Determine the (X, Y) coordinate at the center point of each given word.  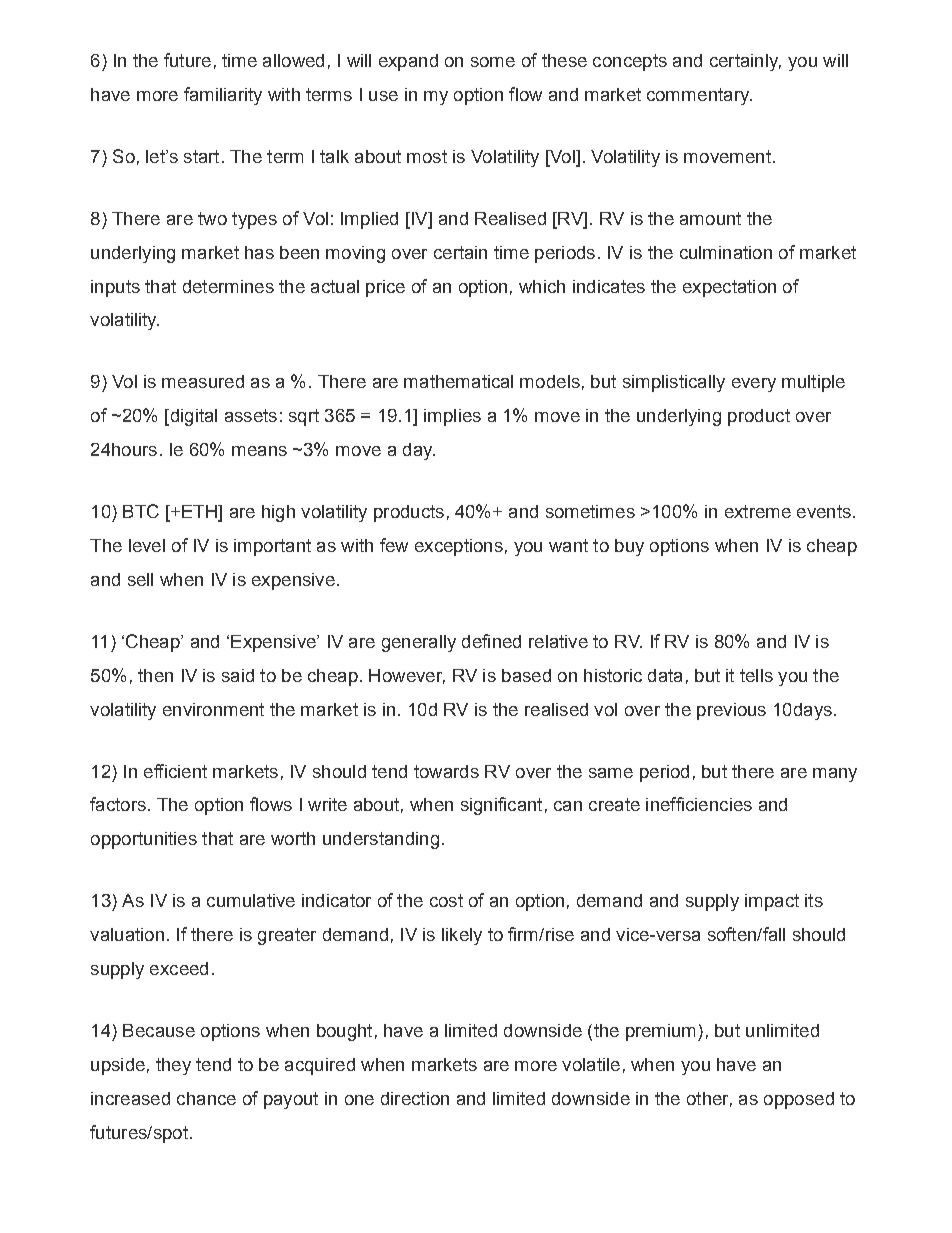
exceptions (459, 547)
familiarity (223, 96)
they (173, 1066)
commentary (699, 96)
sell (140, 579)
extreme (758, 511)
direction (415, 1098)
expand (408, 62)
